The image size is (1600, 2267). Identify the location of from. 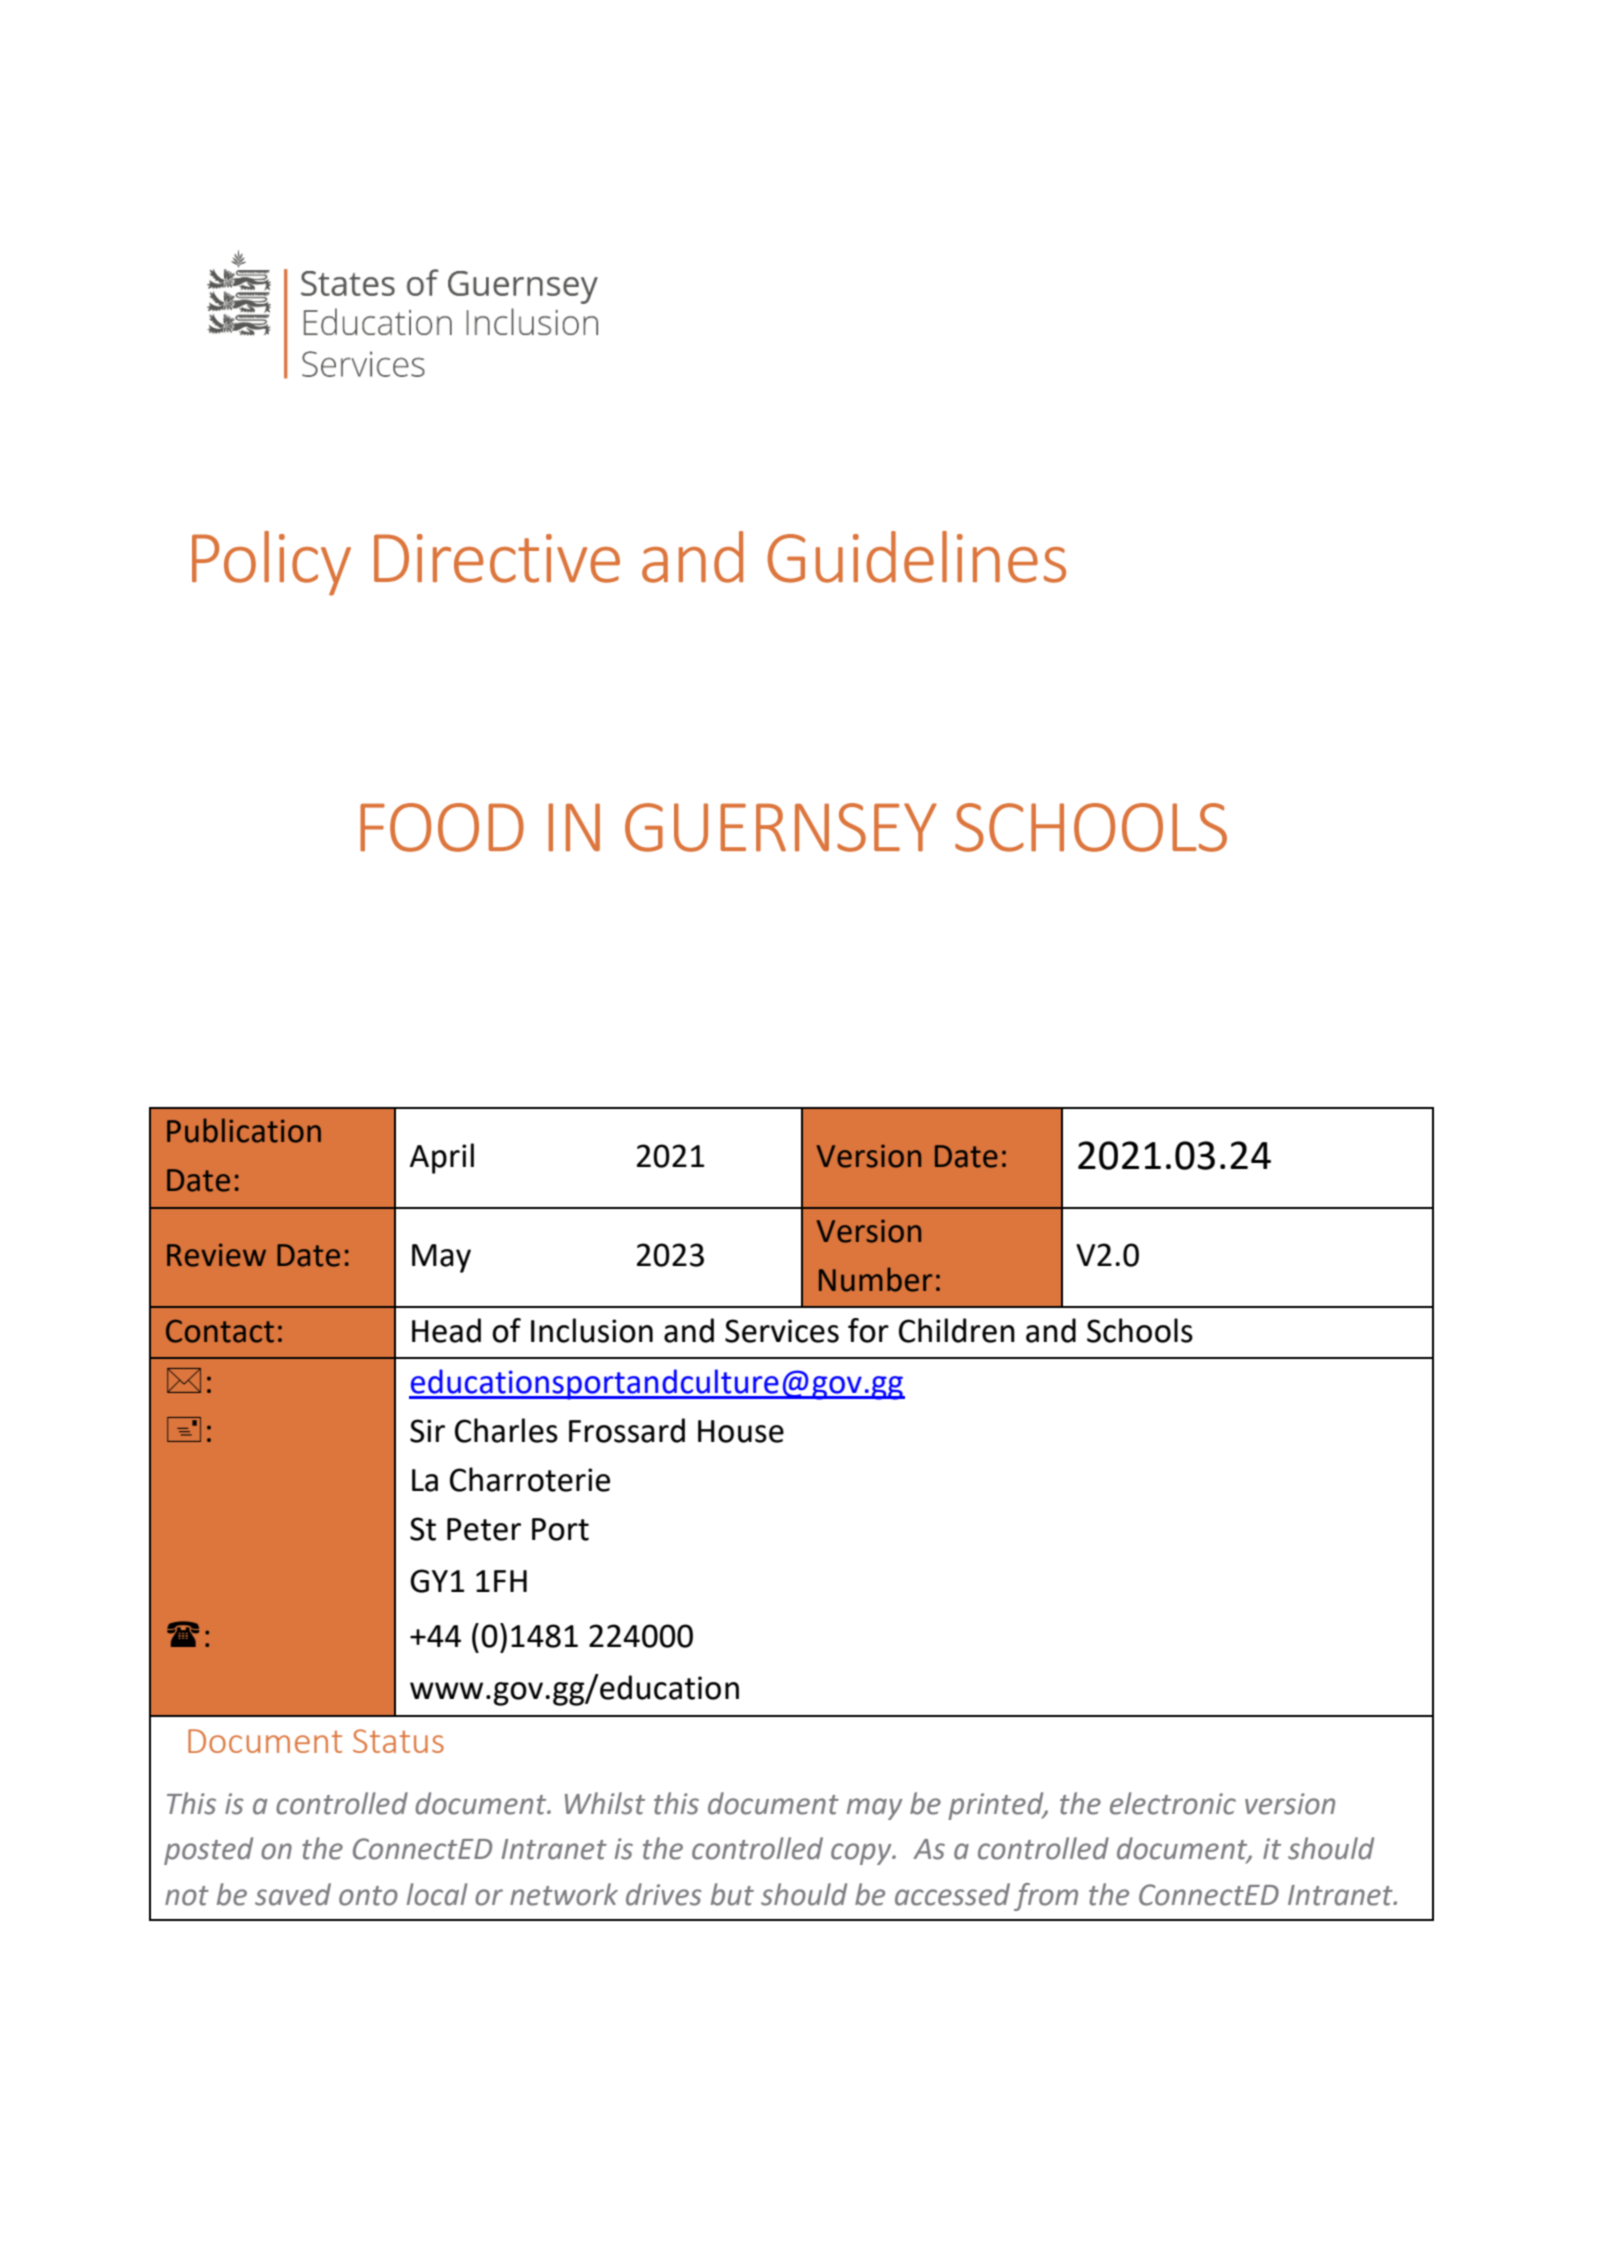
(1046, 1897).
